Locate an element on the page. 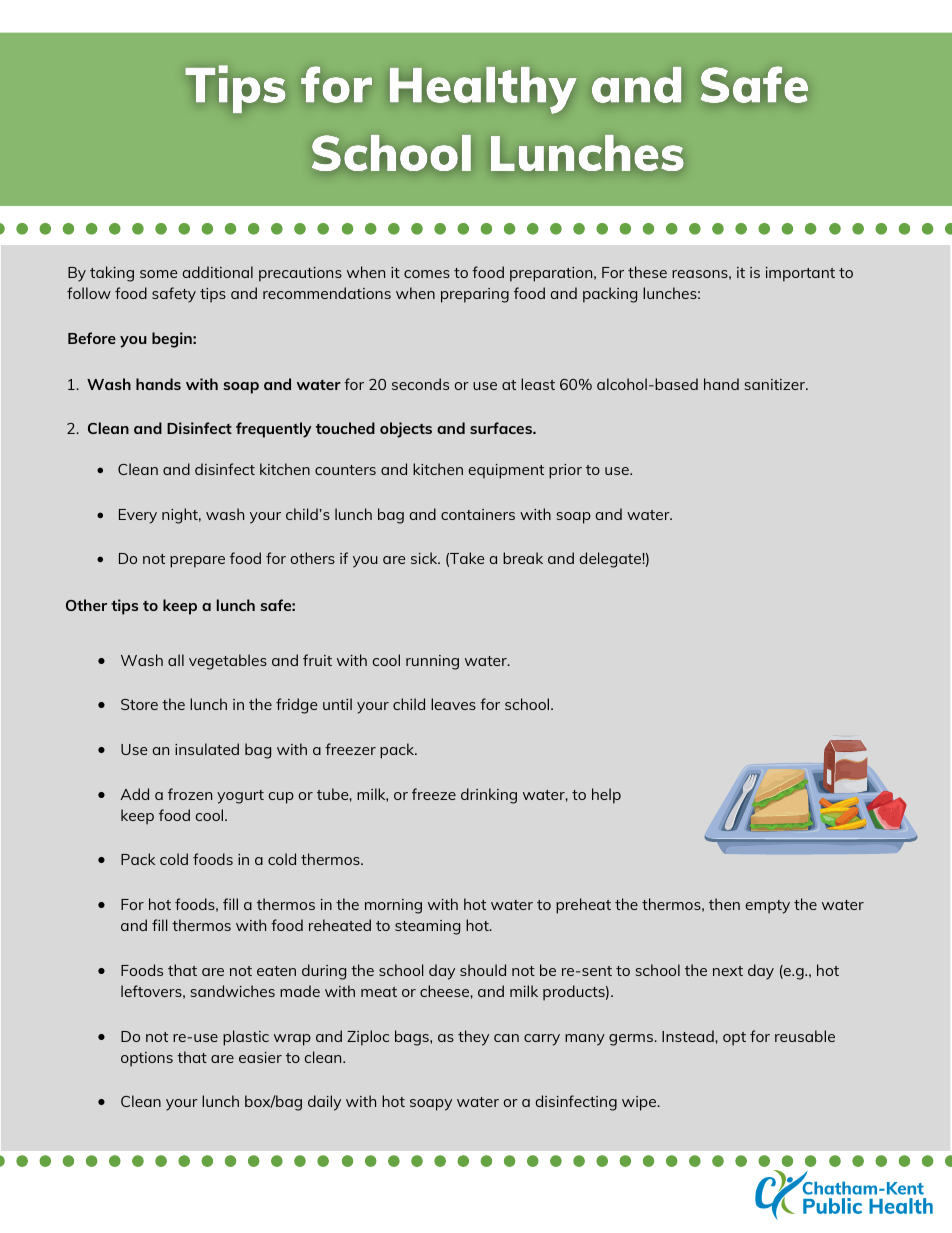 This page has width=952, height=1233. options is located at coordinates (147, 1059).
